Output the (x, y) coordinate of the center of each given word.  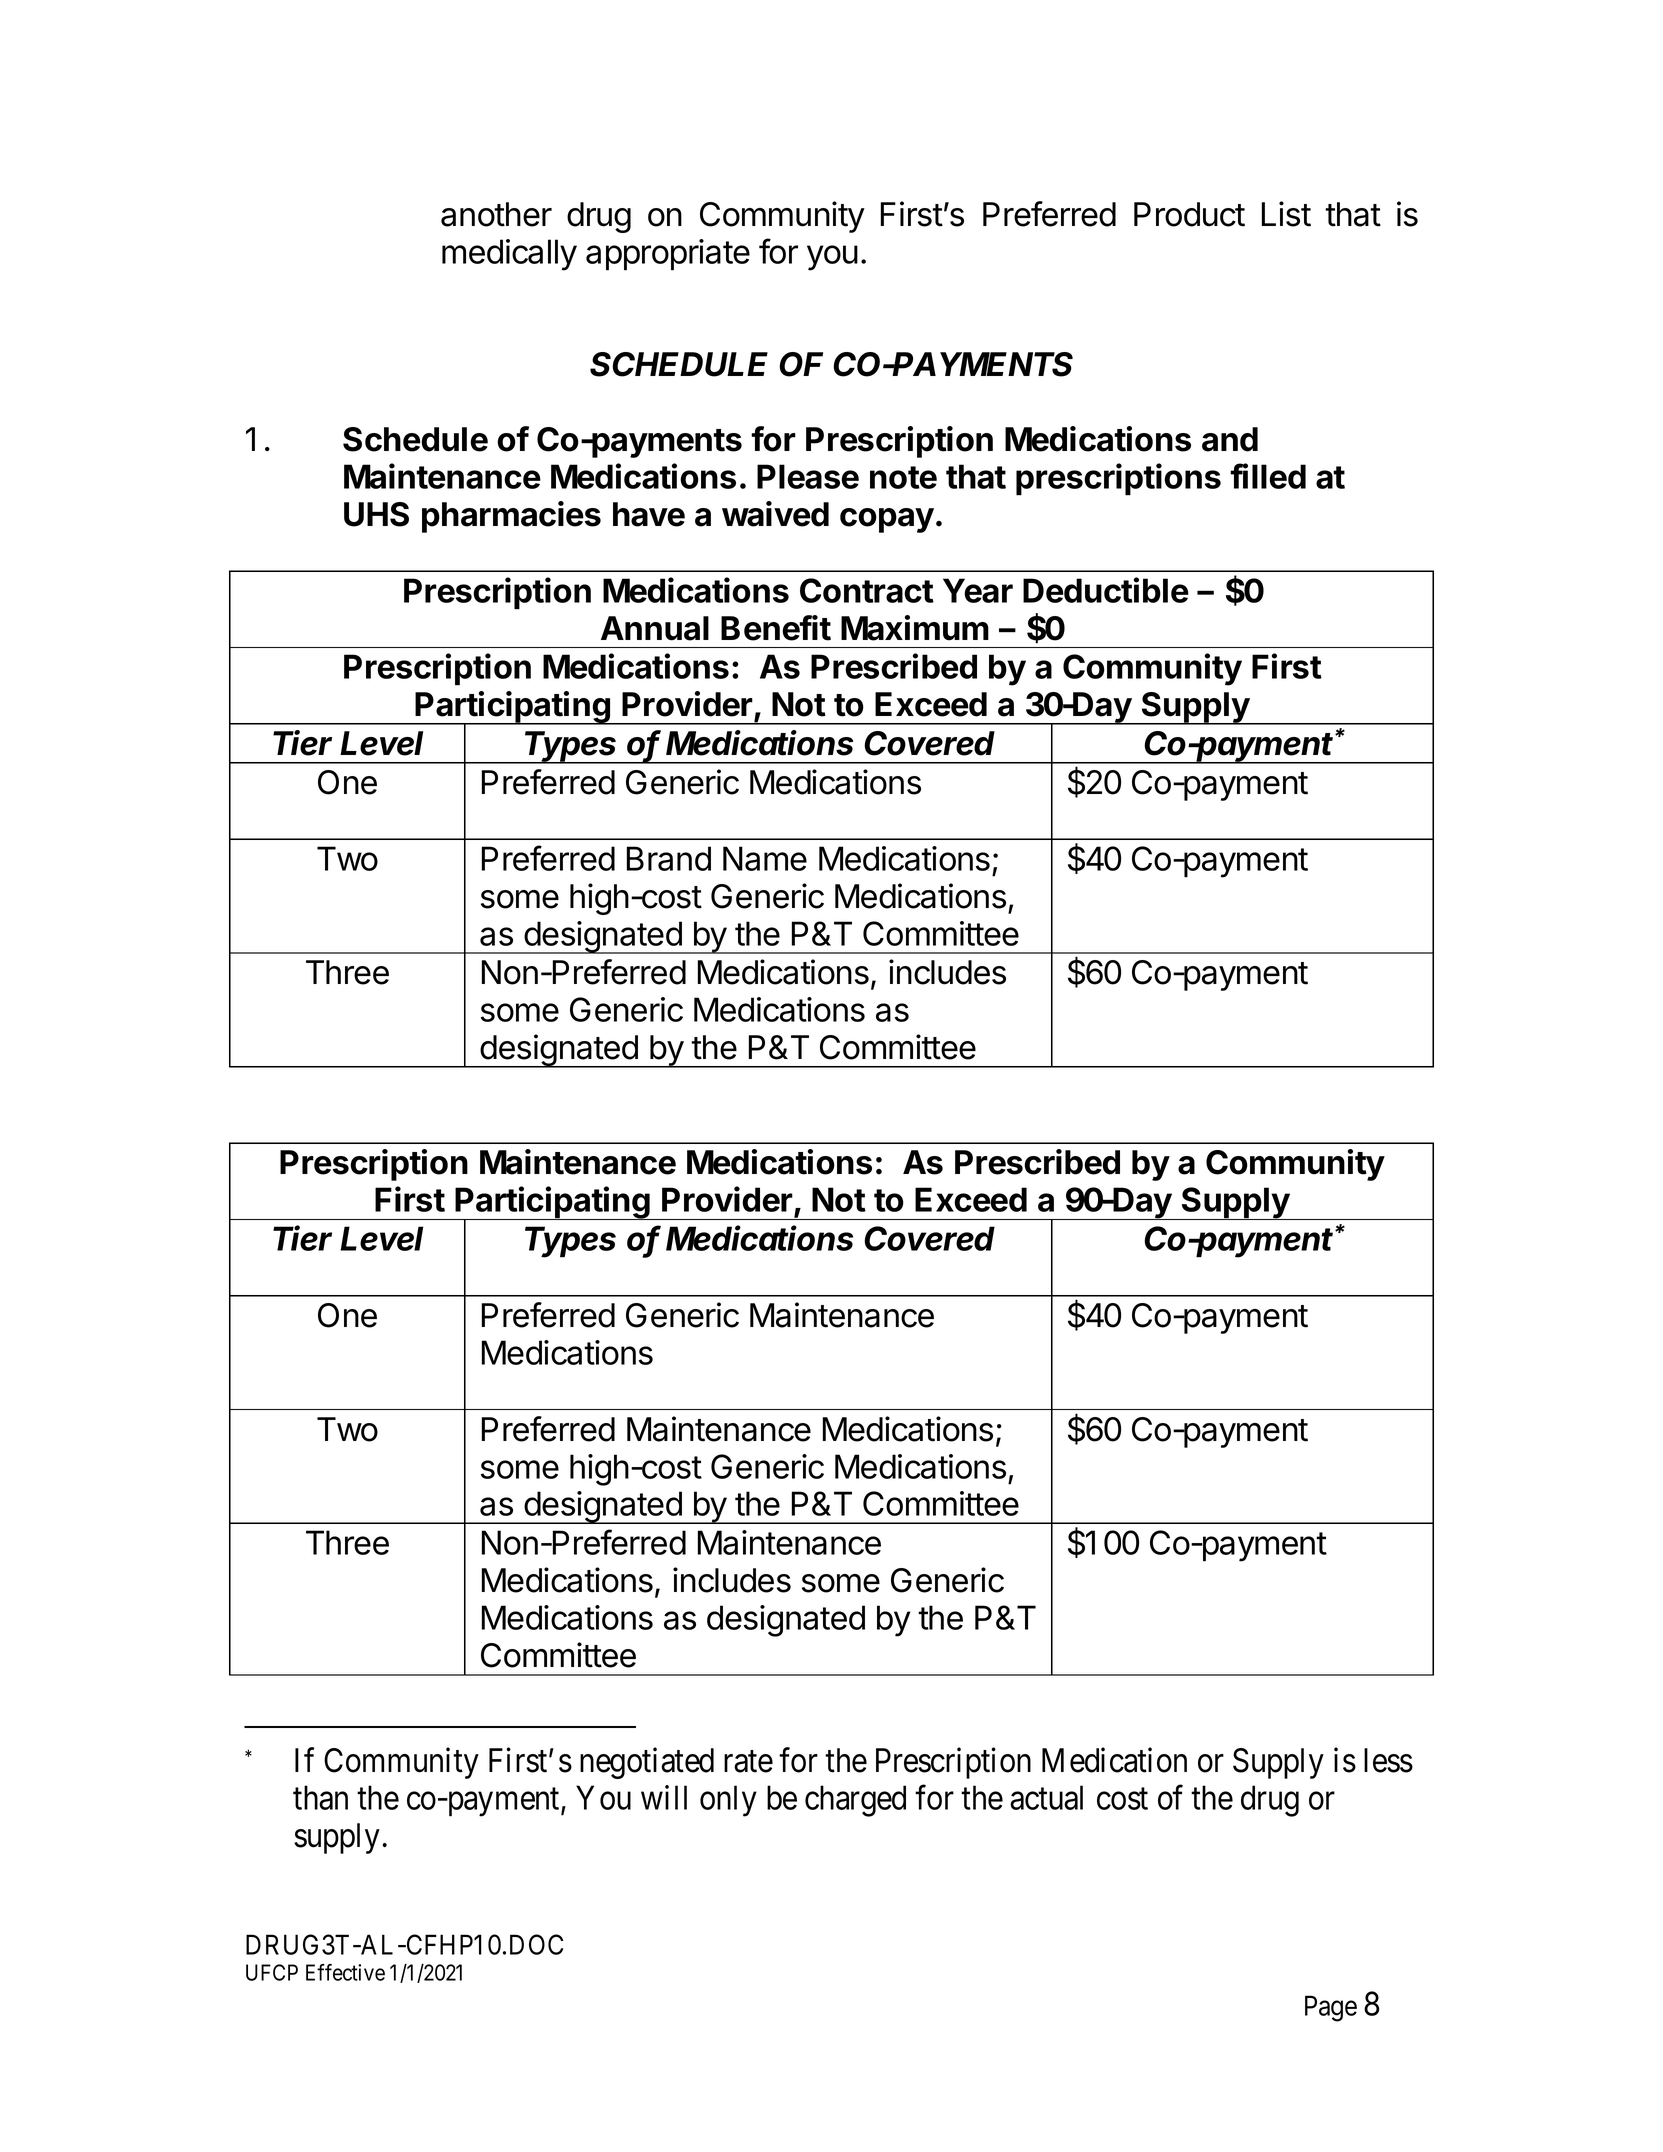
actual (1046, 1797)
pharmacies (511, 517)
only (728, 1801)
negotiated (647, 1763)
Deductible (1106, 590)
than (320, 1797)
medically (509, 255)
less (1388, 1760)
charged (855, 1801)
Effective (345, 1972)
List (1286, 214)
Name (765, 858)
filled (1268, 476)
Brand (669, 858)
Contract (867, 590)
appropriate (668, 255)
